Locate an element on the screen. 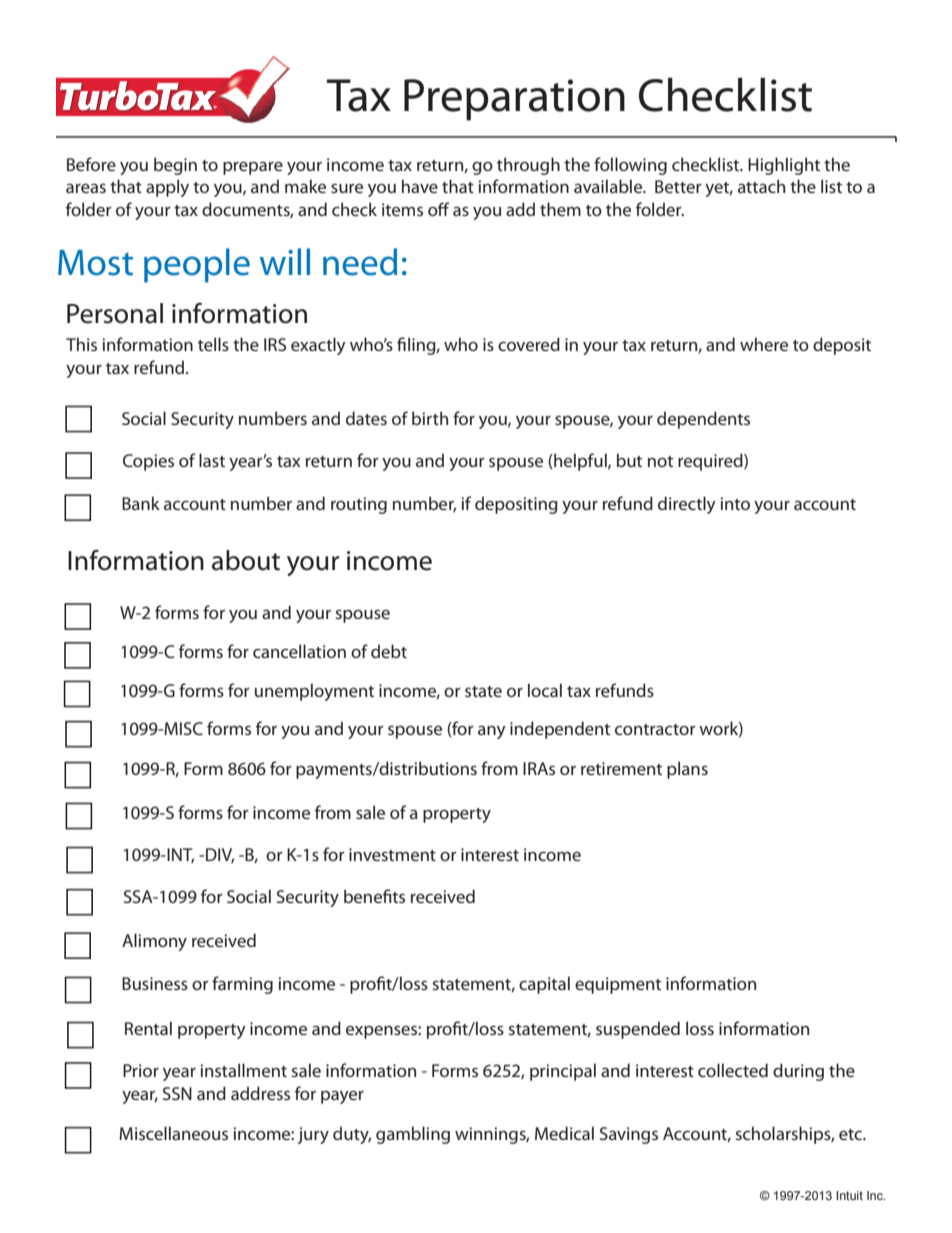 This screenshot has width=952, height=1233. cancellation is located at coordinates (299, 651).
